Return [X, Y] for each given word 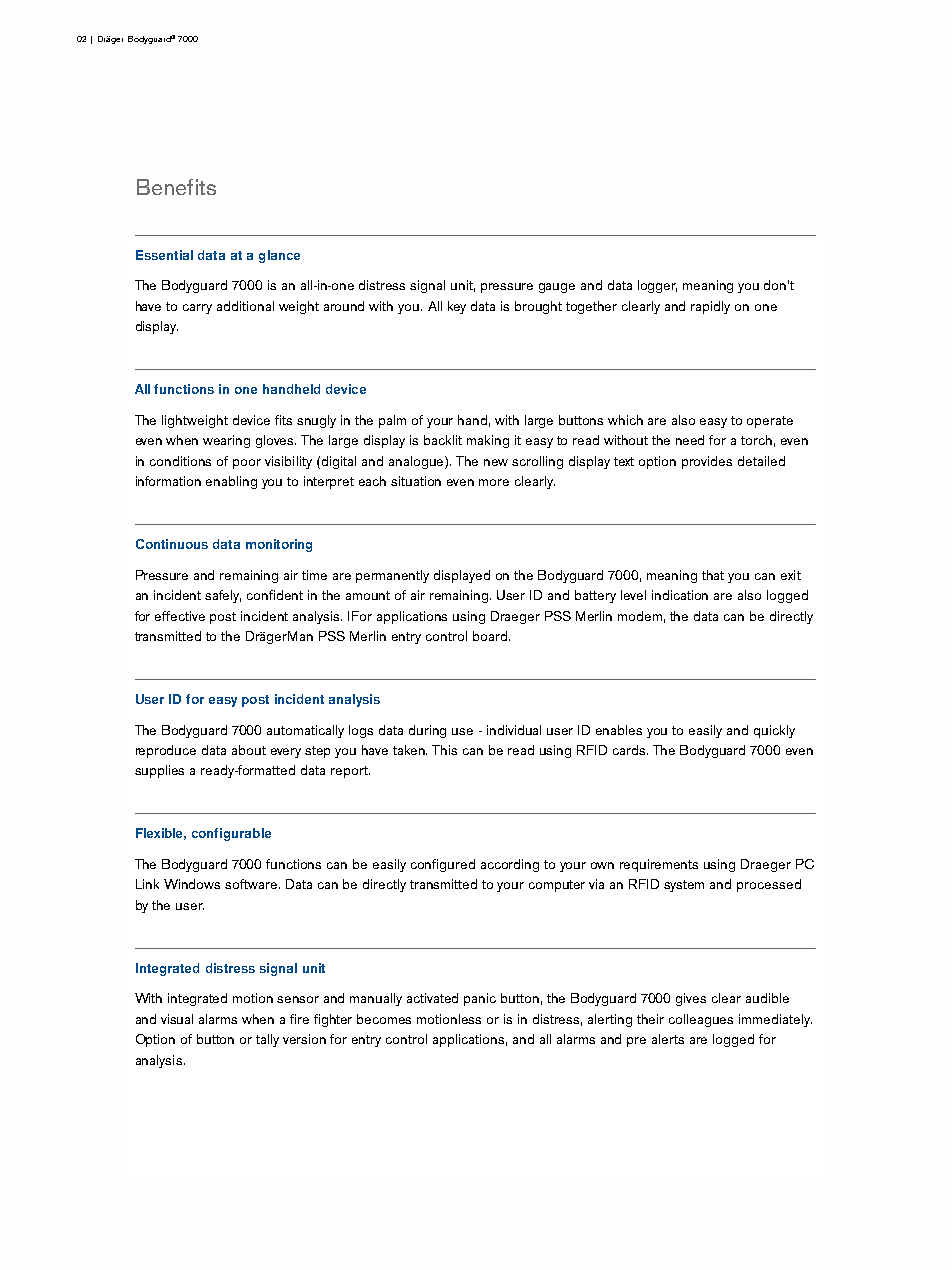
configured [443, 865]
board [490, 636]
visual [177, 1019]
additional [245, 306]
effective [180, 616]
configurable [231, 834]
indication [680, 595]
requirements [659, 865]
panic [480, 999]
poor [247, 464]
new [496, 462]
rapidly [710, 307]
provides [707, 462]
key [457, 307]
